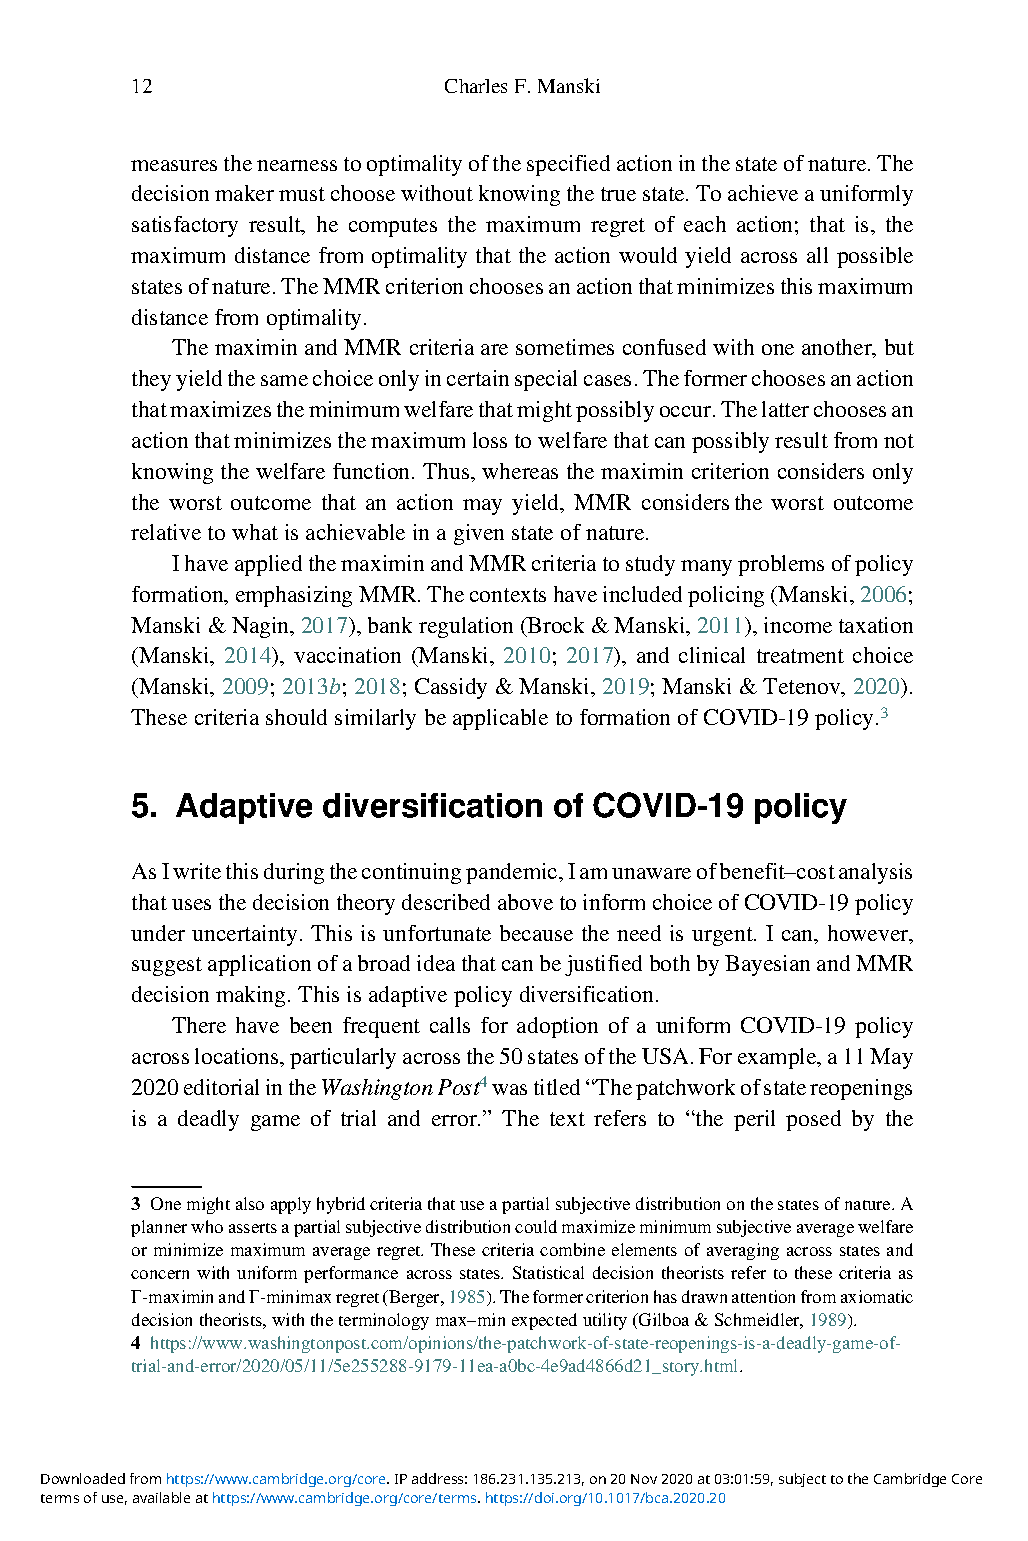 This document has width=1028, height=1541. Describe the element at coordinates (781, 565) in the document. I see `problems` at that location.
